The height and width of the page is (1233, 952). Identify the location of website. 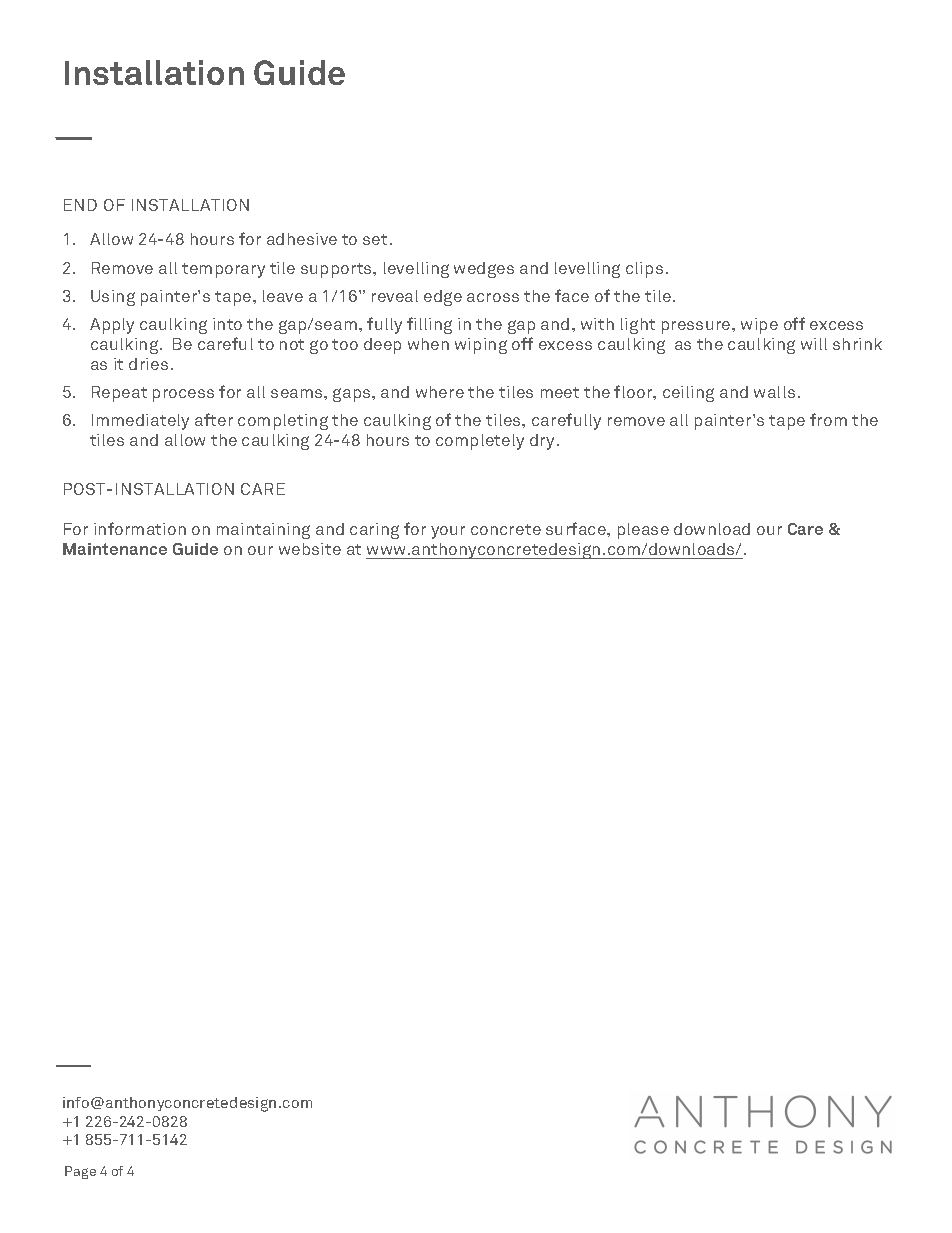
(310, 549).
